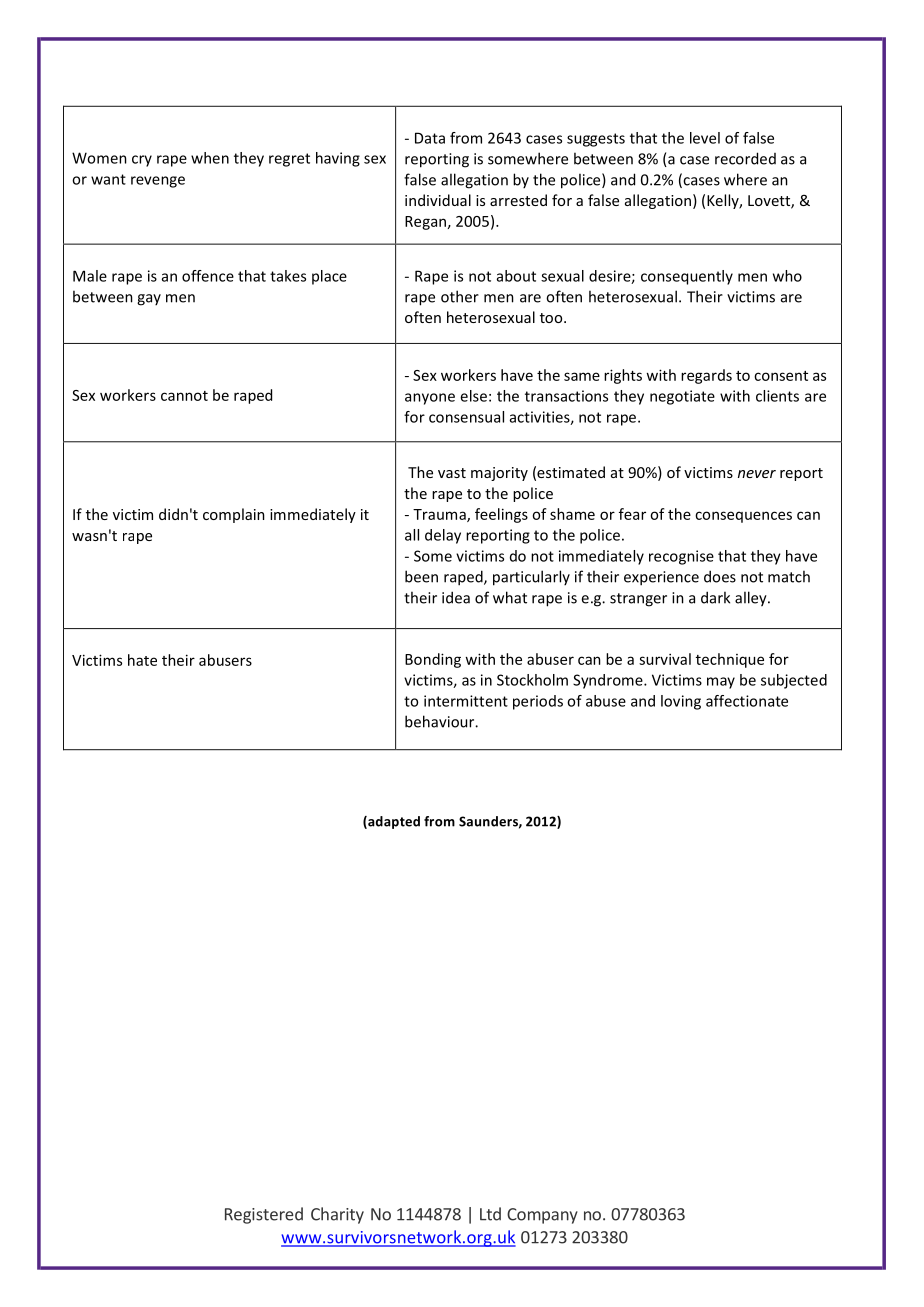 This page has width=924, height=1307. Describe the element at coordinates (745, 158) in the page. I see `recorded` at that location.
